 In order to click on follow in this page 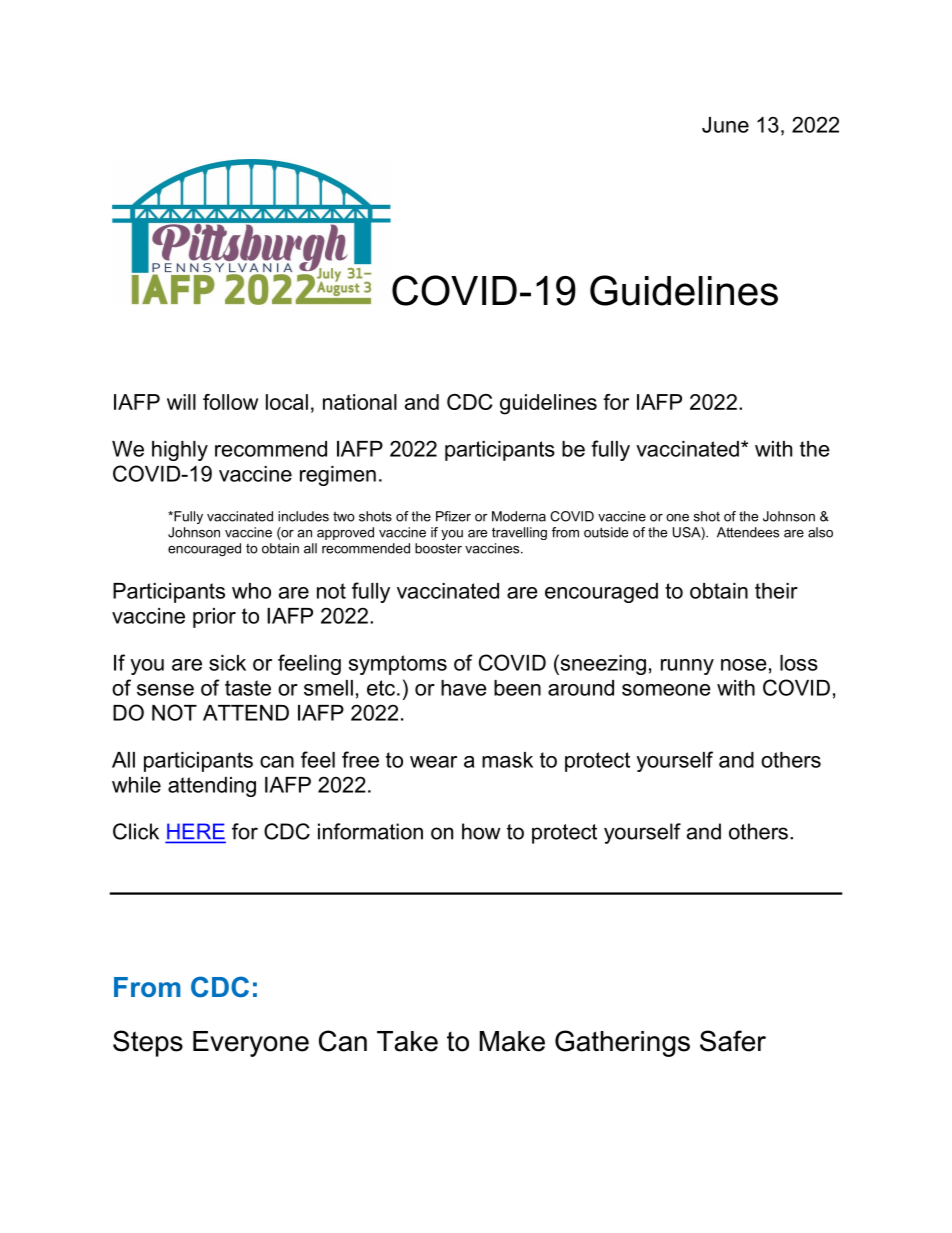, I will do `click(230, 402)`.
